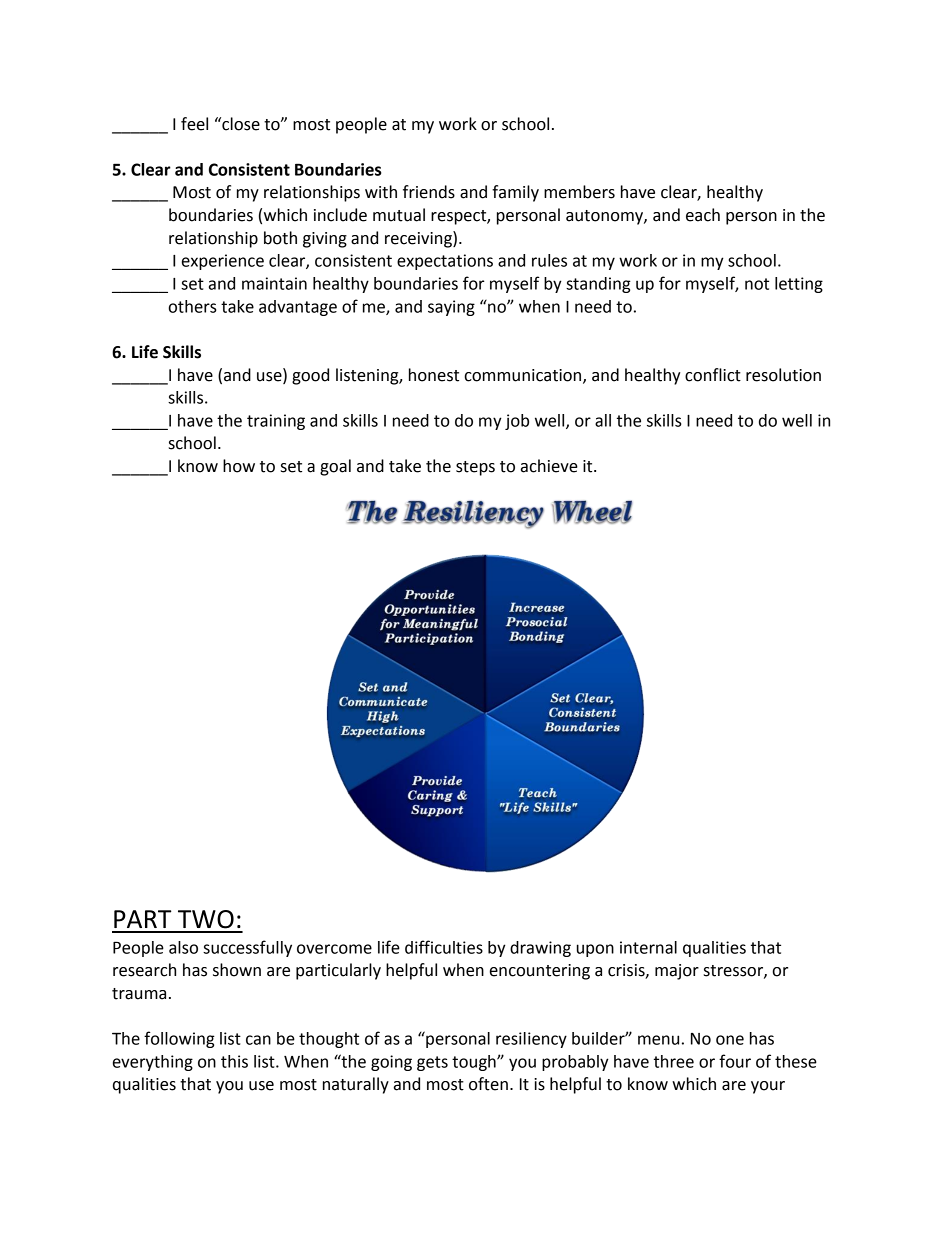 This image has width=952, height=1233. Describe the element at coordinates (444, 947) in the image. I see `difficulties` at that location.
